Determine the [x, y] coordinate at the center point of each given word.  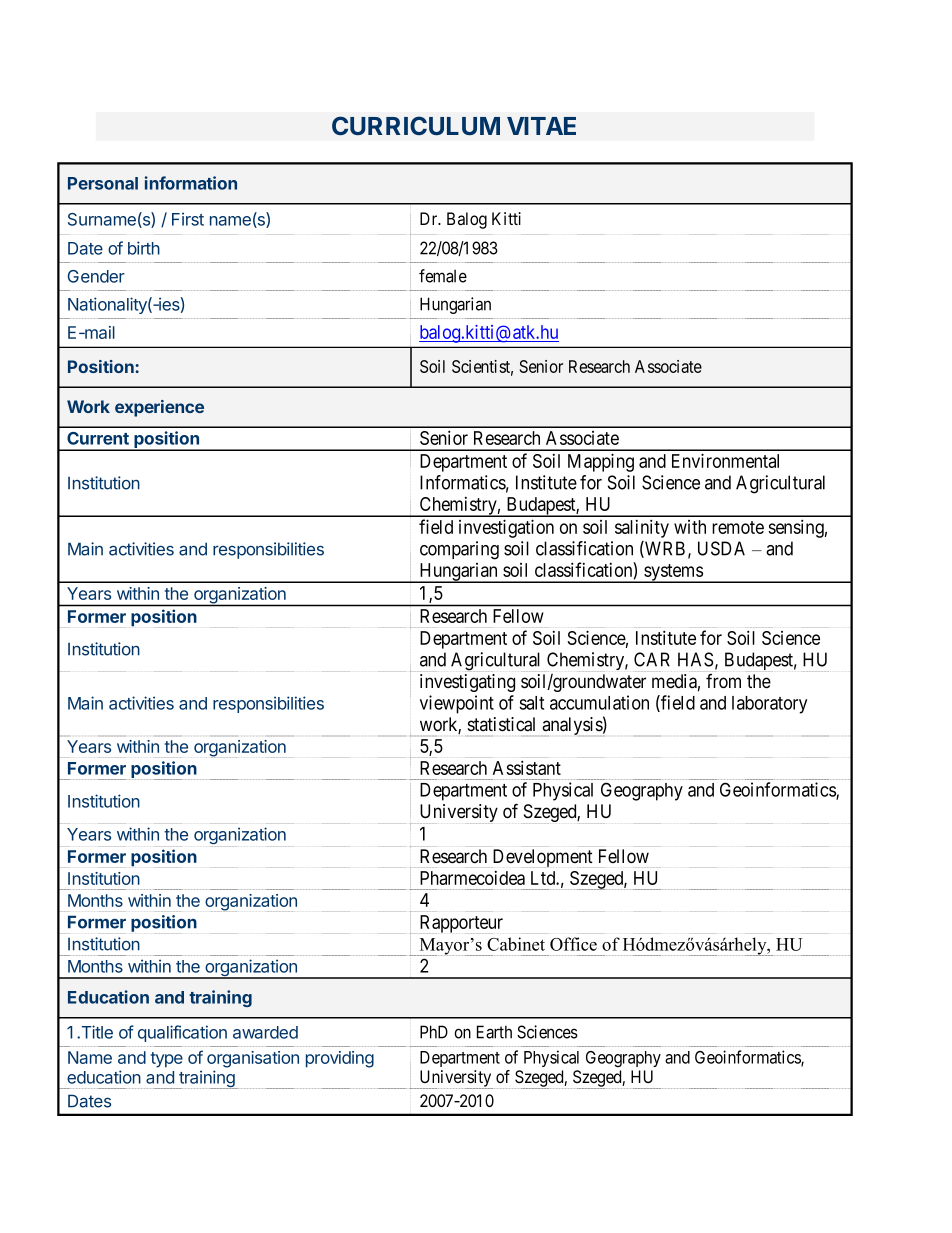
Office [573, 944]
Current [98, 438]
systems [673, 573]
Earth [494, 1032]
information [191, 183]
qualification [182, 1033]
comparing [459, 550]
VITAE [541, 126]
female [443, 276]
